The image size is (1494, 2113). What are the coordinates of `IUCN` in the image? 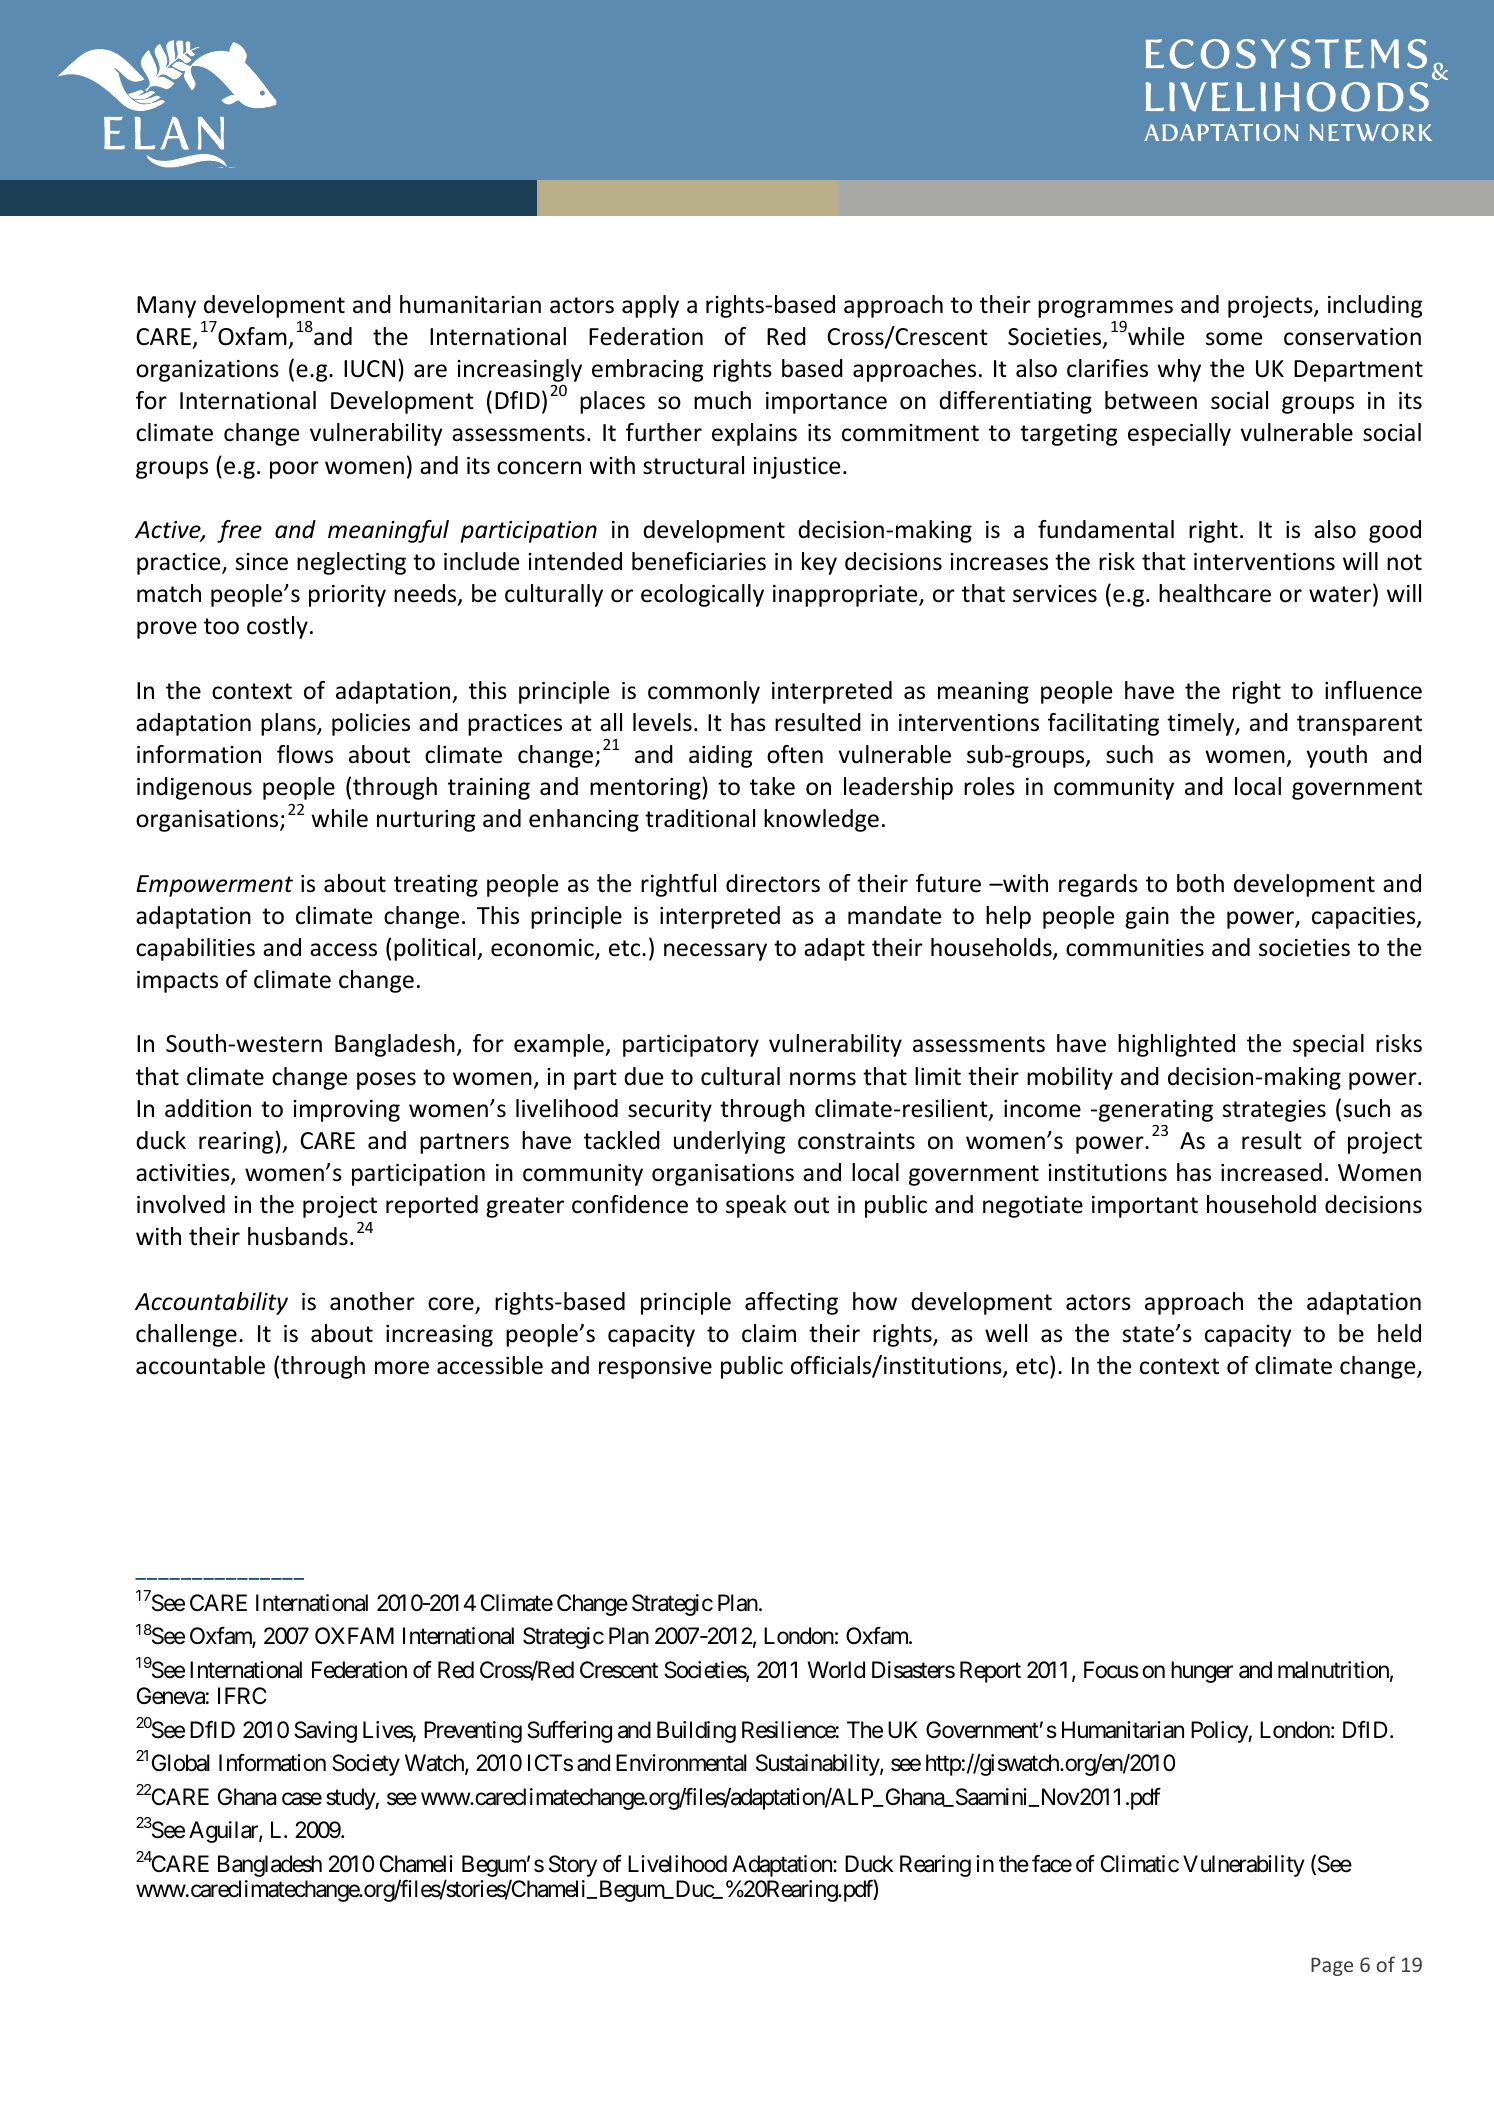 It's located at (369, 369).
